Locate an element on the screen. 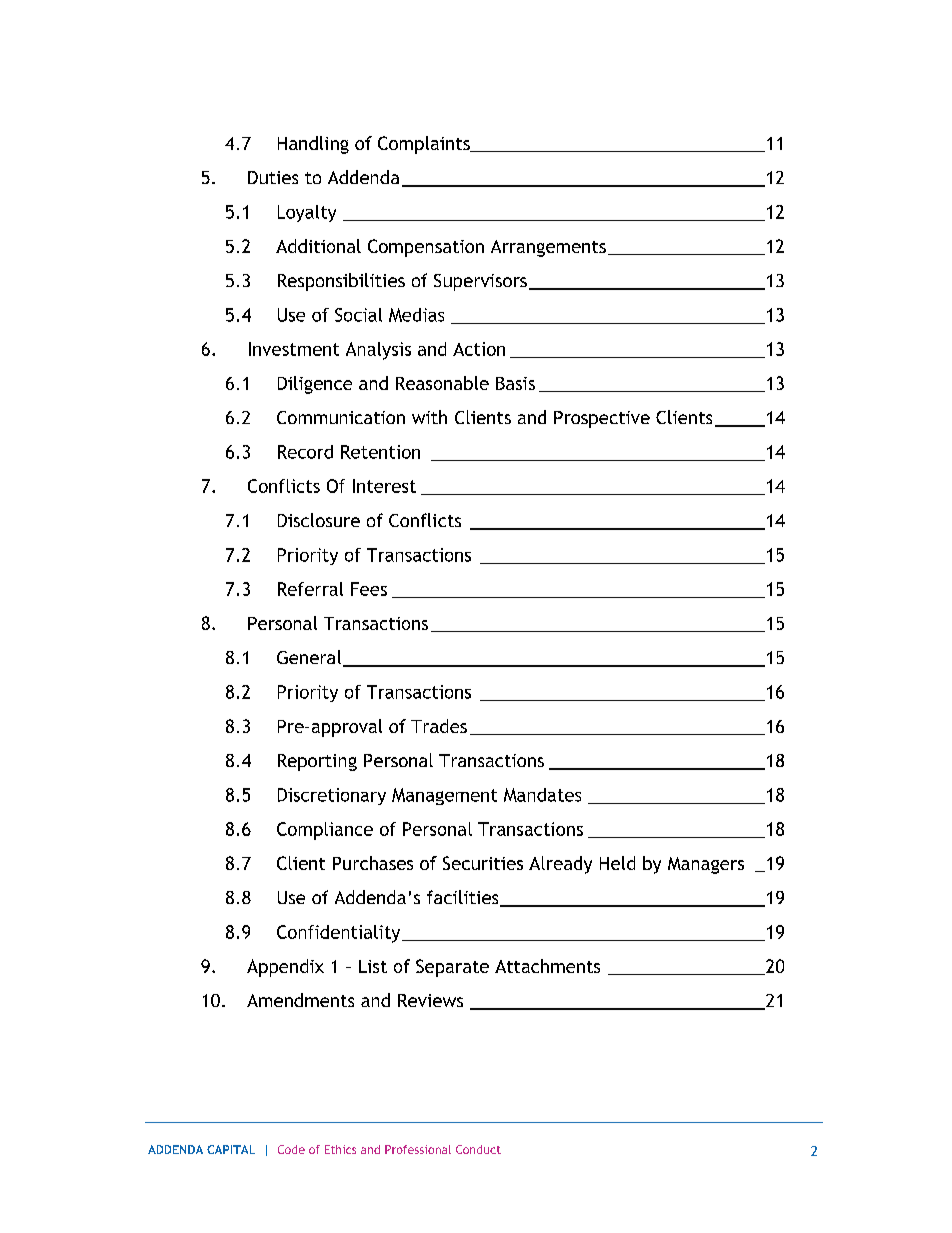 The height and width of the screenshot is (1233, 952). Management is located at coordinates (444, 796).
